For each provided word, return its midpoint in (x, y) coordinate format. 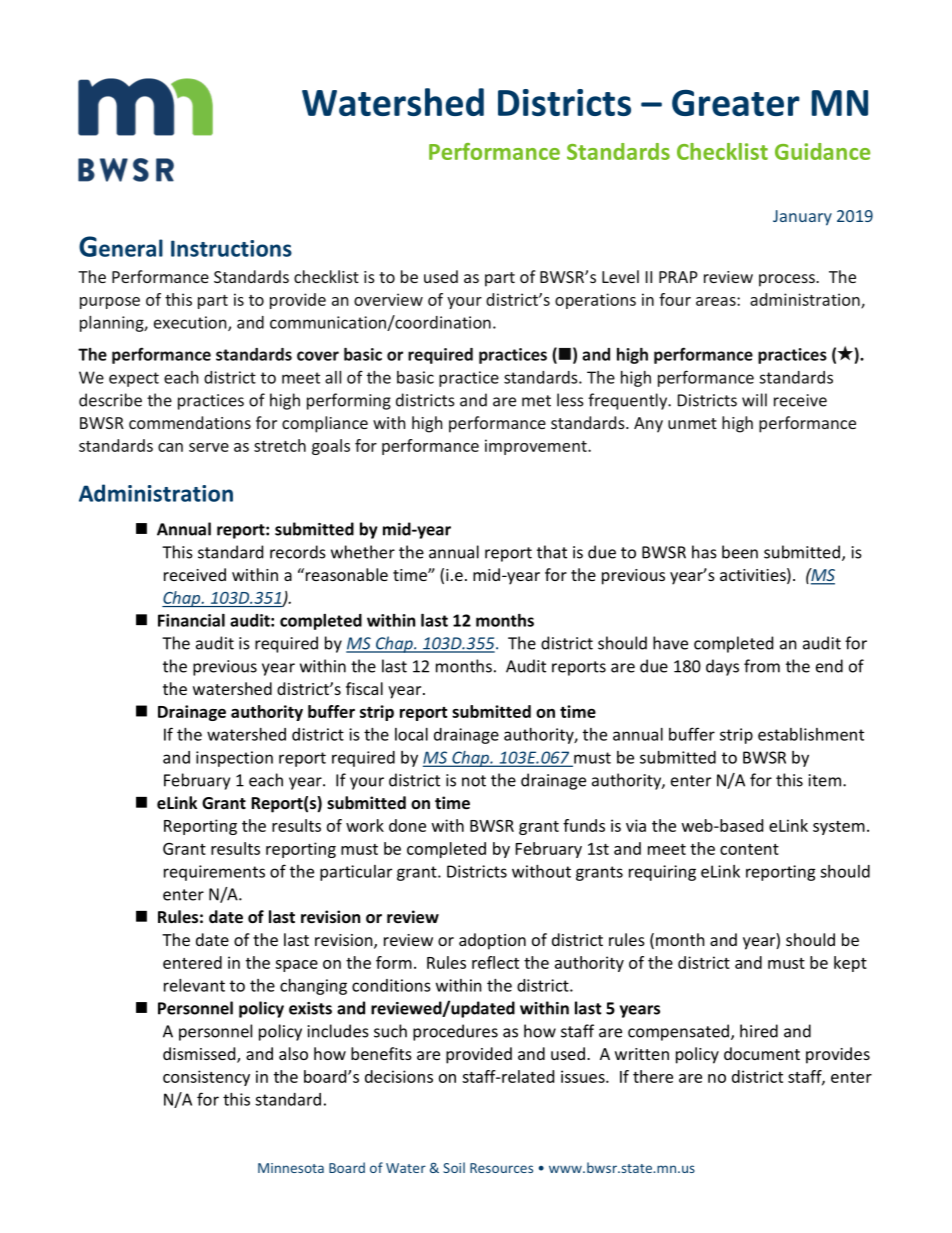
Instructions (231, 248)
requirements (214, 873)
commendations (190, 422)
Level (620, 276)
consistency (206, 1078)
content (749, 849)
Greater (736, 102)
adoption (492, 941)
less (570, 400)
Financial (191, 620)
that (552, 552)
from (762, 666)
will (754, 400)
